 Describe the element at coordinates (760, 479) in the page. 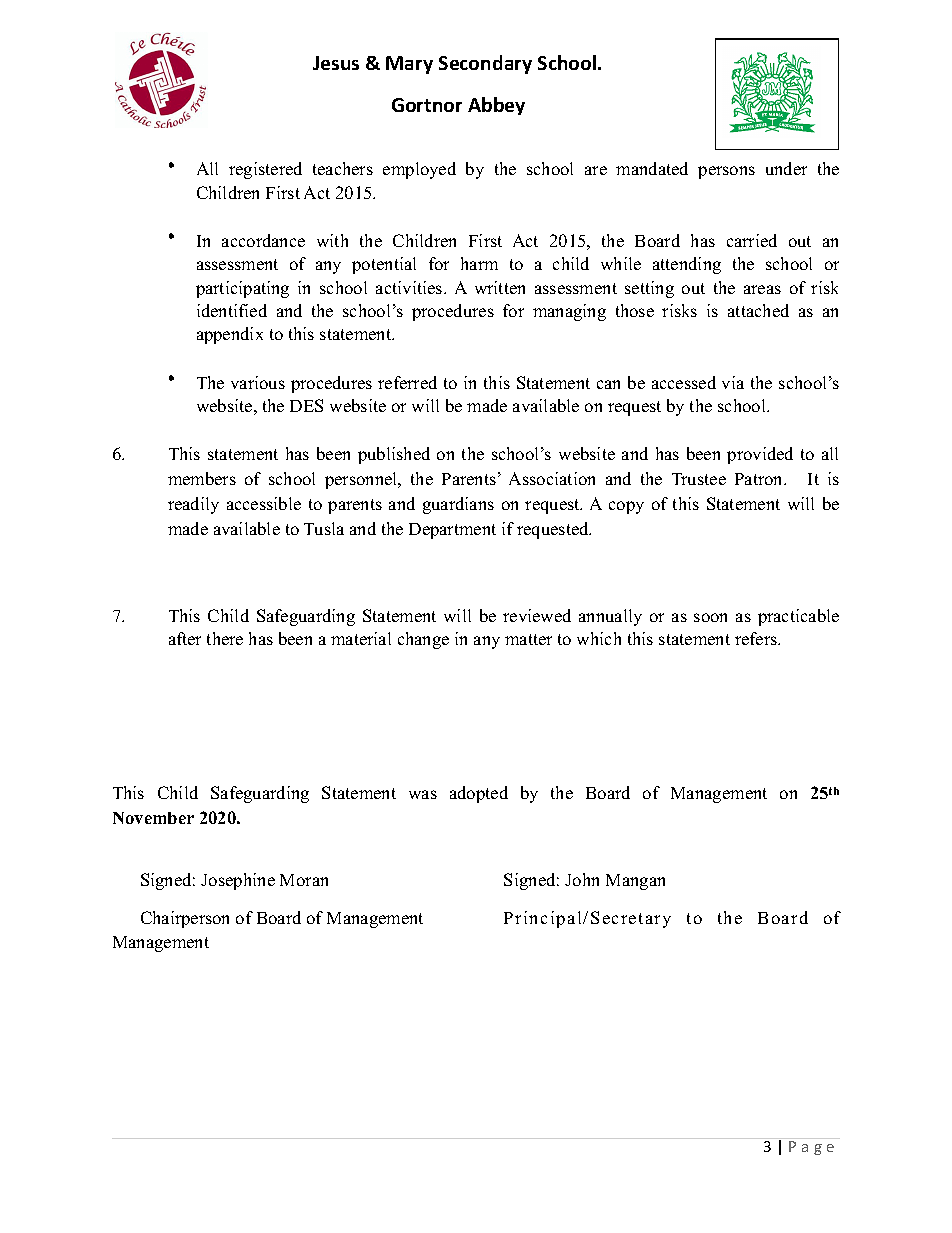

I see `Patron` at that location.
